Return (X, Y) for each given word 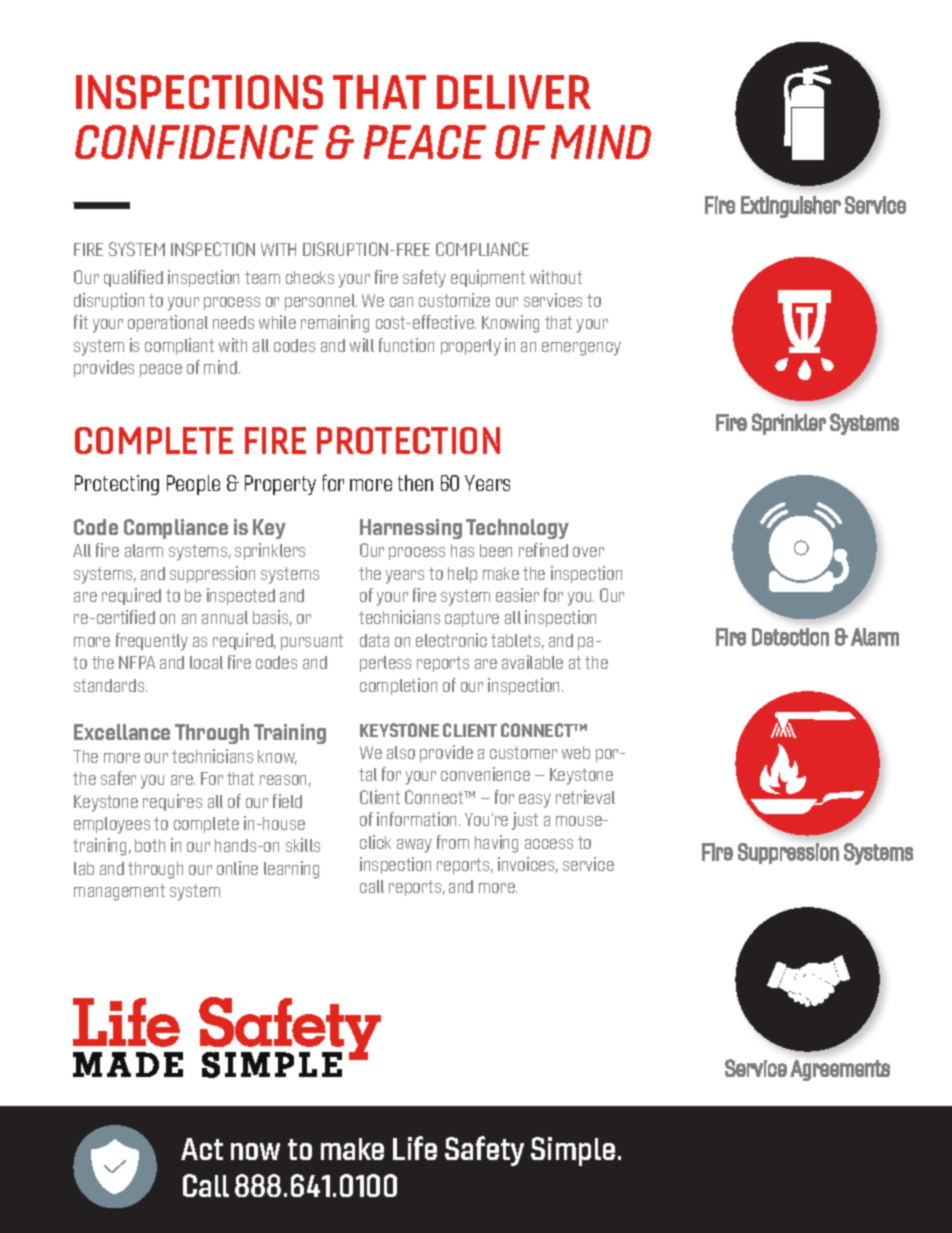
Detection (790, 637)
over (588, 552)
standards (110, 685)
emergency (581, 349)
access (549, 844)
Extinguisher (791, 207)
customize (454, 300)
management (119, 892)
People (193, 485)
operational (168, 323)
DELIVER (514, 92)
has (462, 550)
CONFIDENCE (196, 142)
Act (202, 1149)
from (453, 842)
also (401, 752)
